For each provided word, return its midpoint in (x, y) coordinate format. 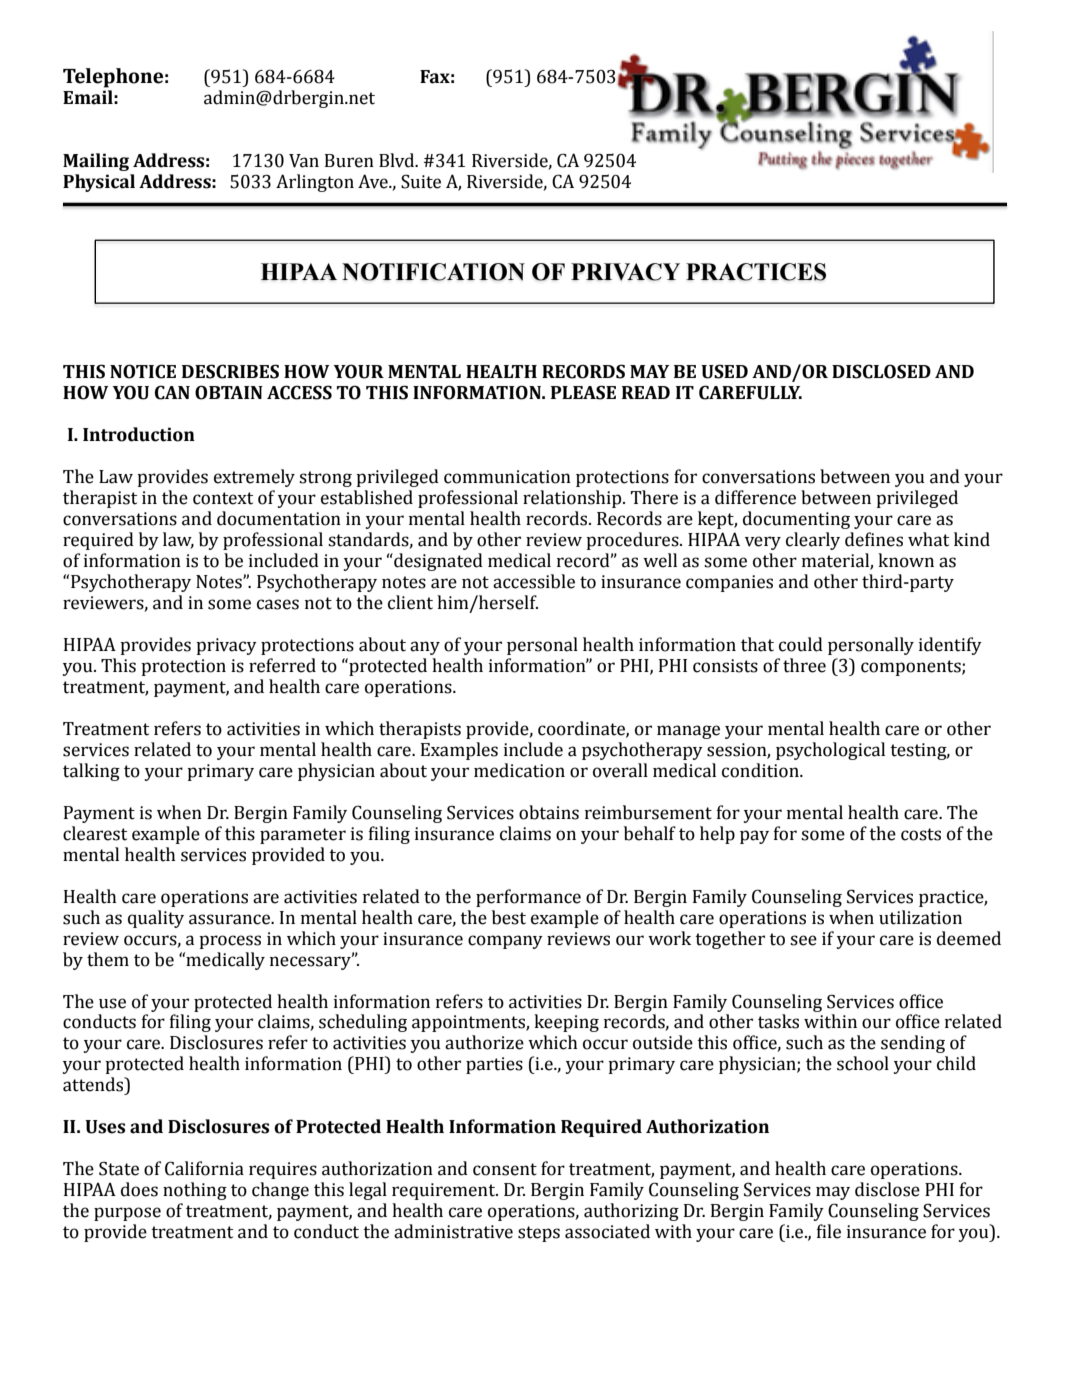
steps (539, 1234)
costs (921, 834)
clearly (813, 541)
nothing (195, 1191)
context (223, 498)
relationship (573, 499)
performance (528, 898)
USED (724, 371)
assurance (230, 919)
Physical (99, 183)
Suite (421, 181)
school (863, 1063)
